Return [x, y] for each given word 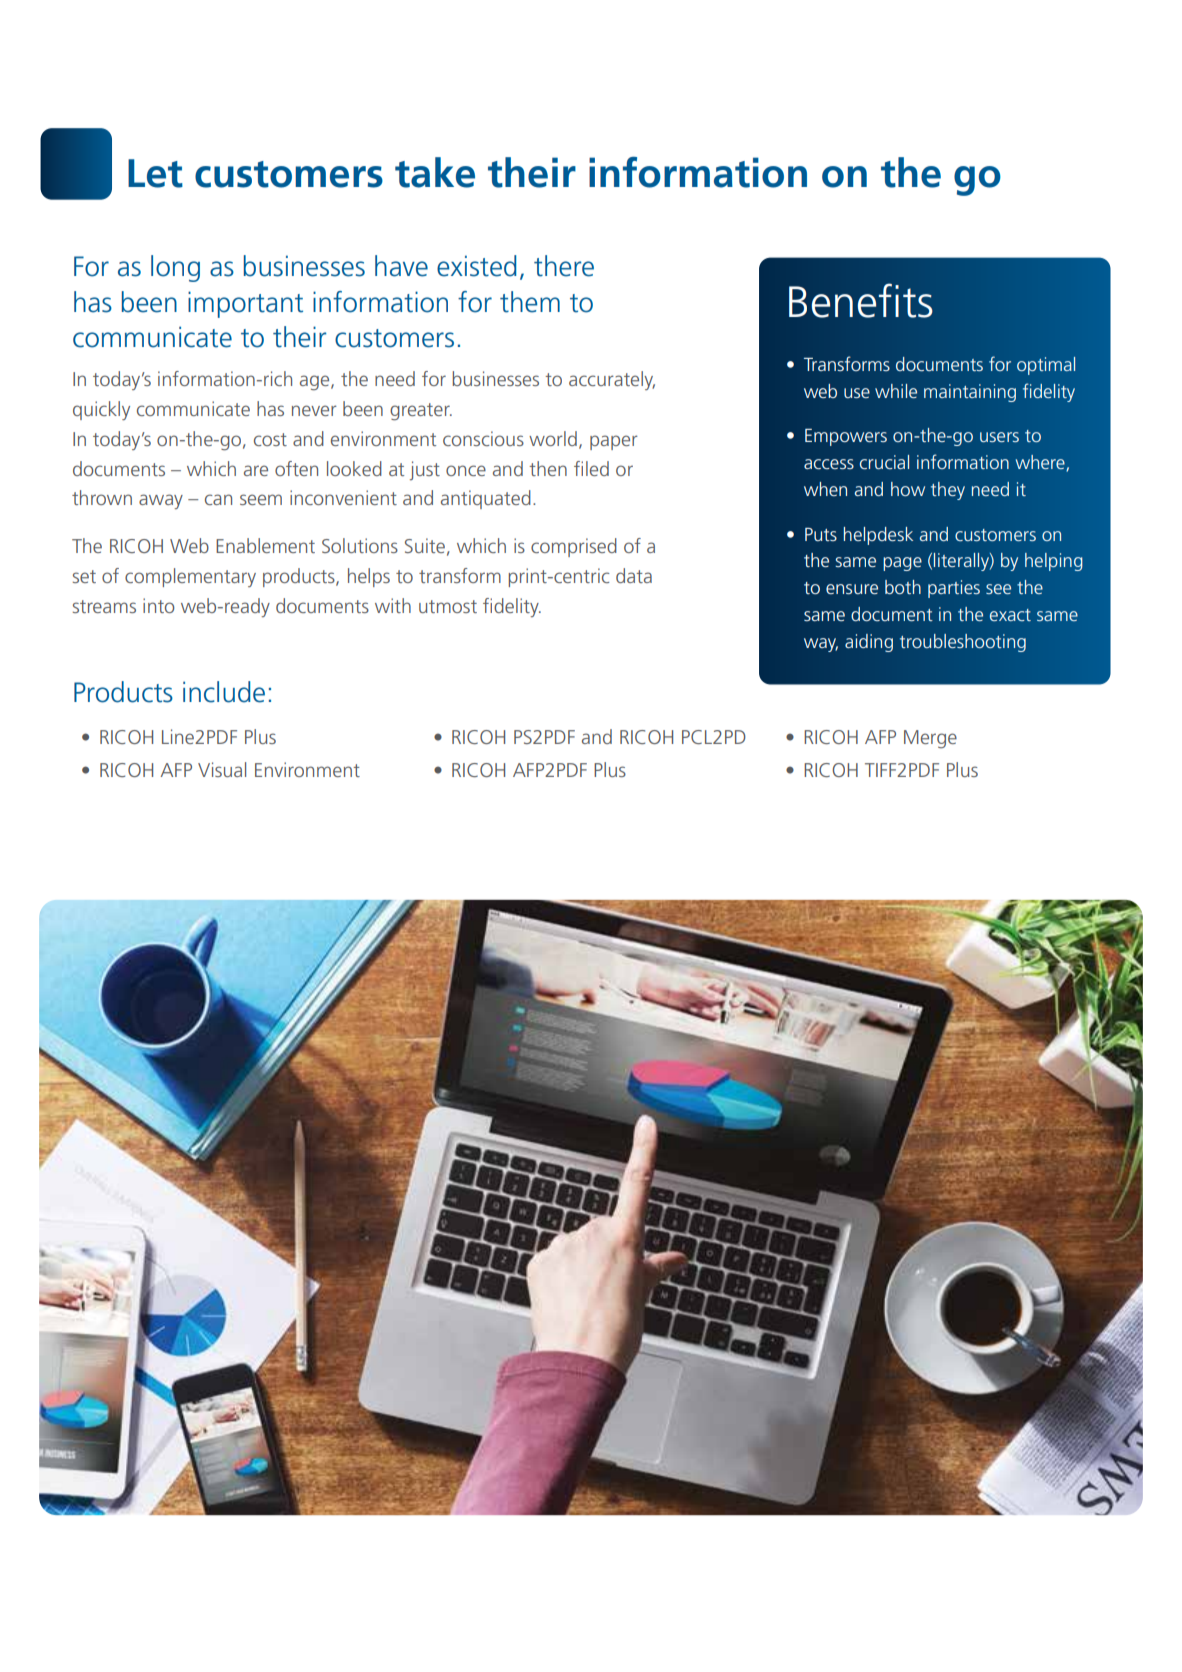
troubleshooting [963, 643]
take [435, 172]
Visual [222, 769]
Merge [930, 739]
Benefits [861, 300]
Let [155, 173]
